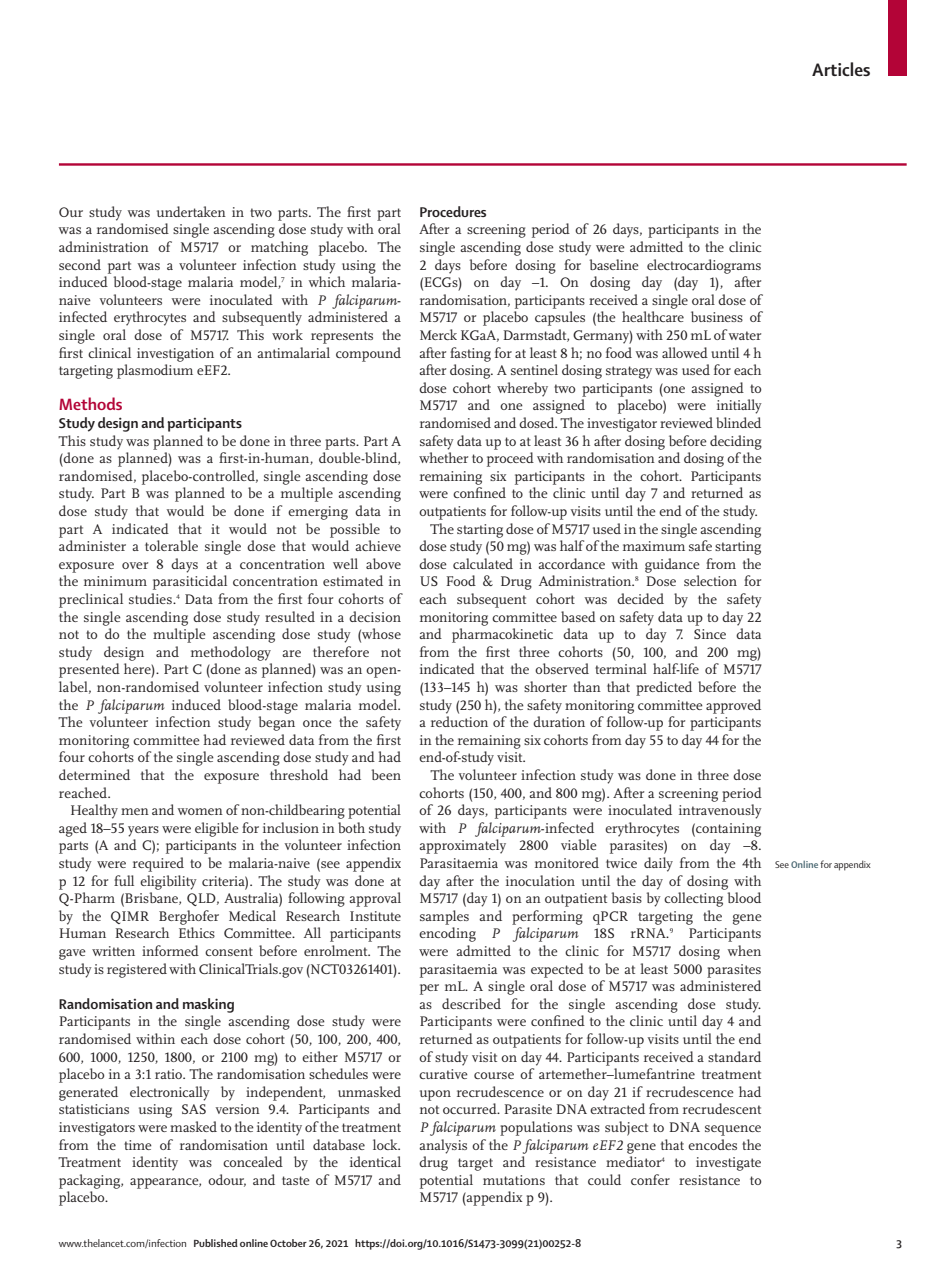 The width and height of the image is (952, 1279). What do you see at coordinates (841, 69) in the image?
I see `Articles` at bounding box center [841, 69].
